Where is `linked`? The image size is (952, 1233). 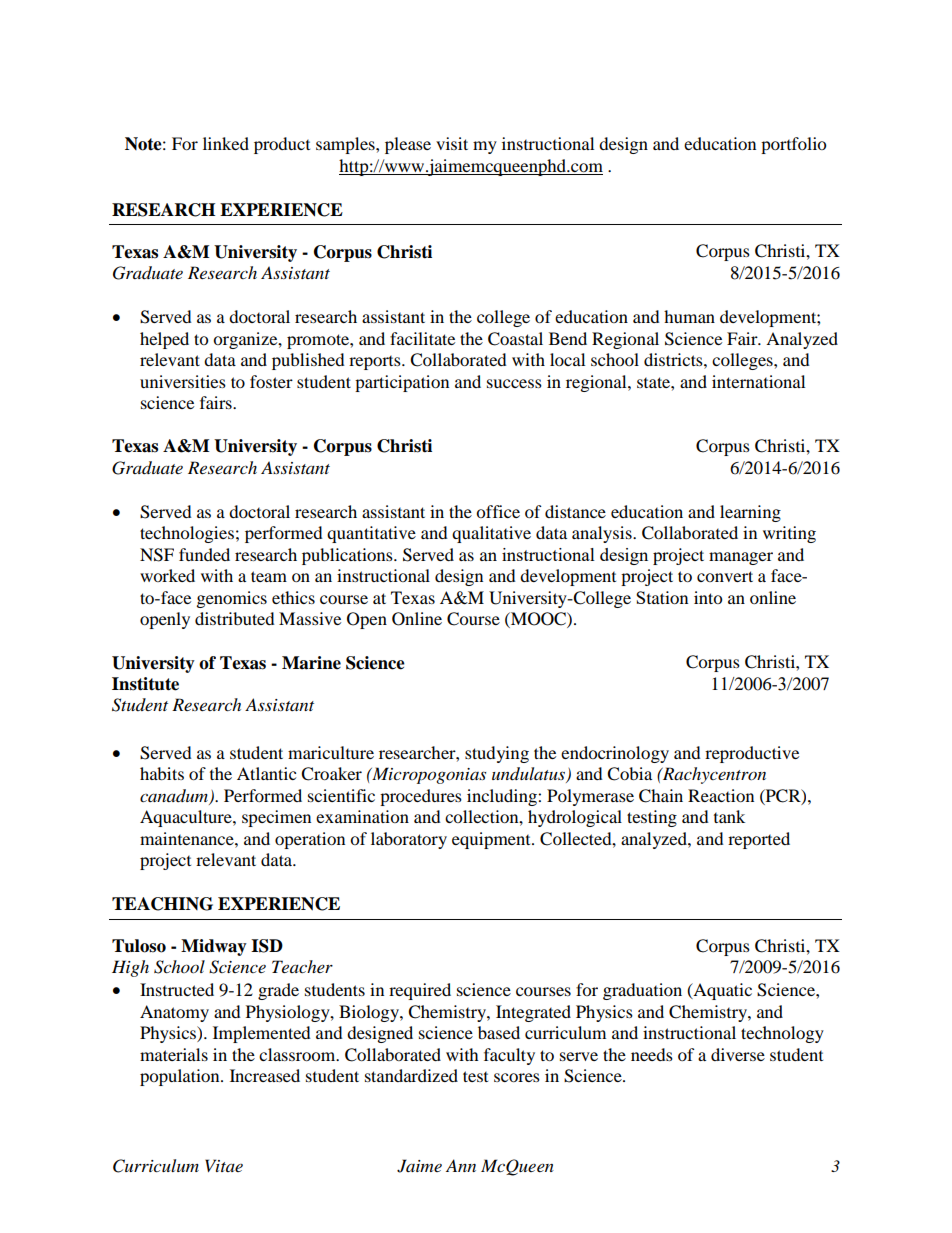 linked is located at coordinates (226, 143).
